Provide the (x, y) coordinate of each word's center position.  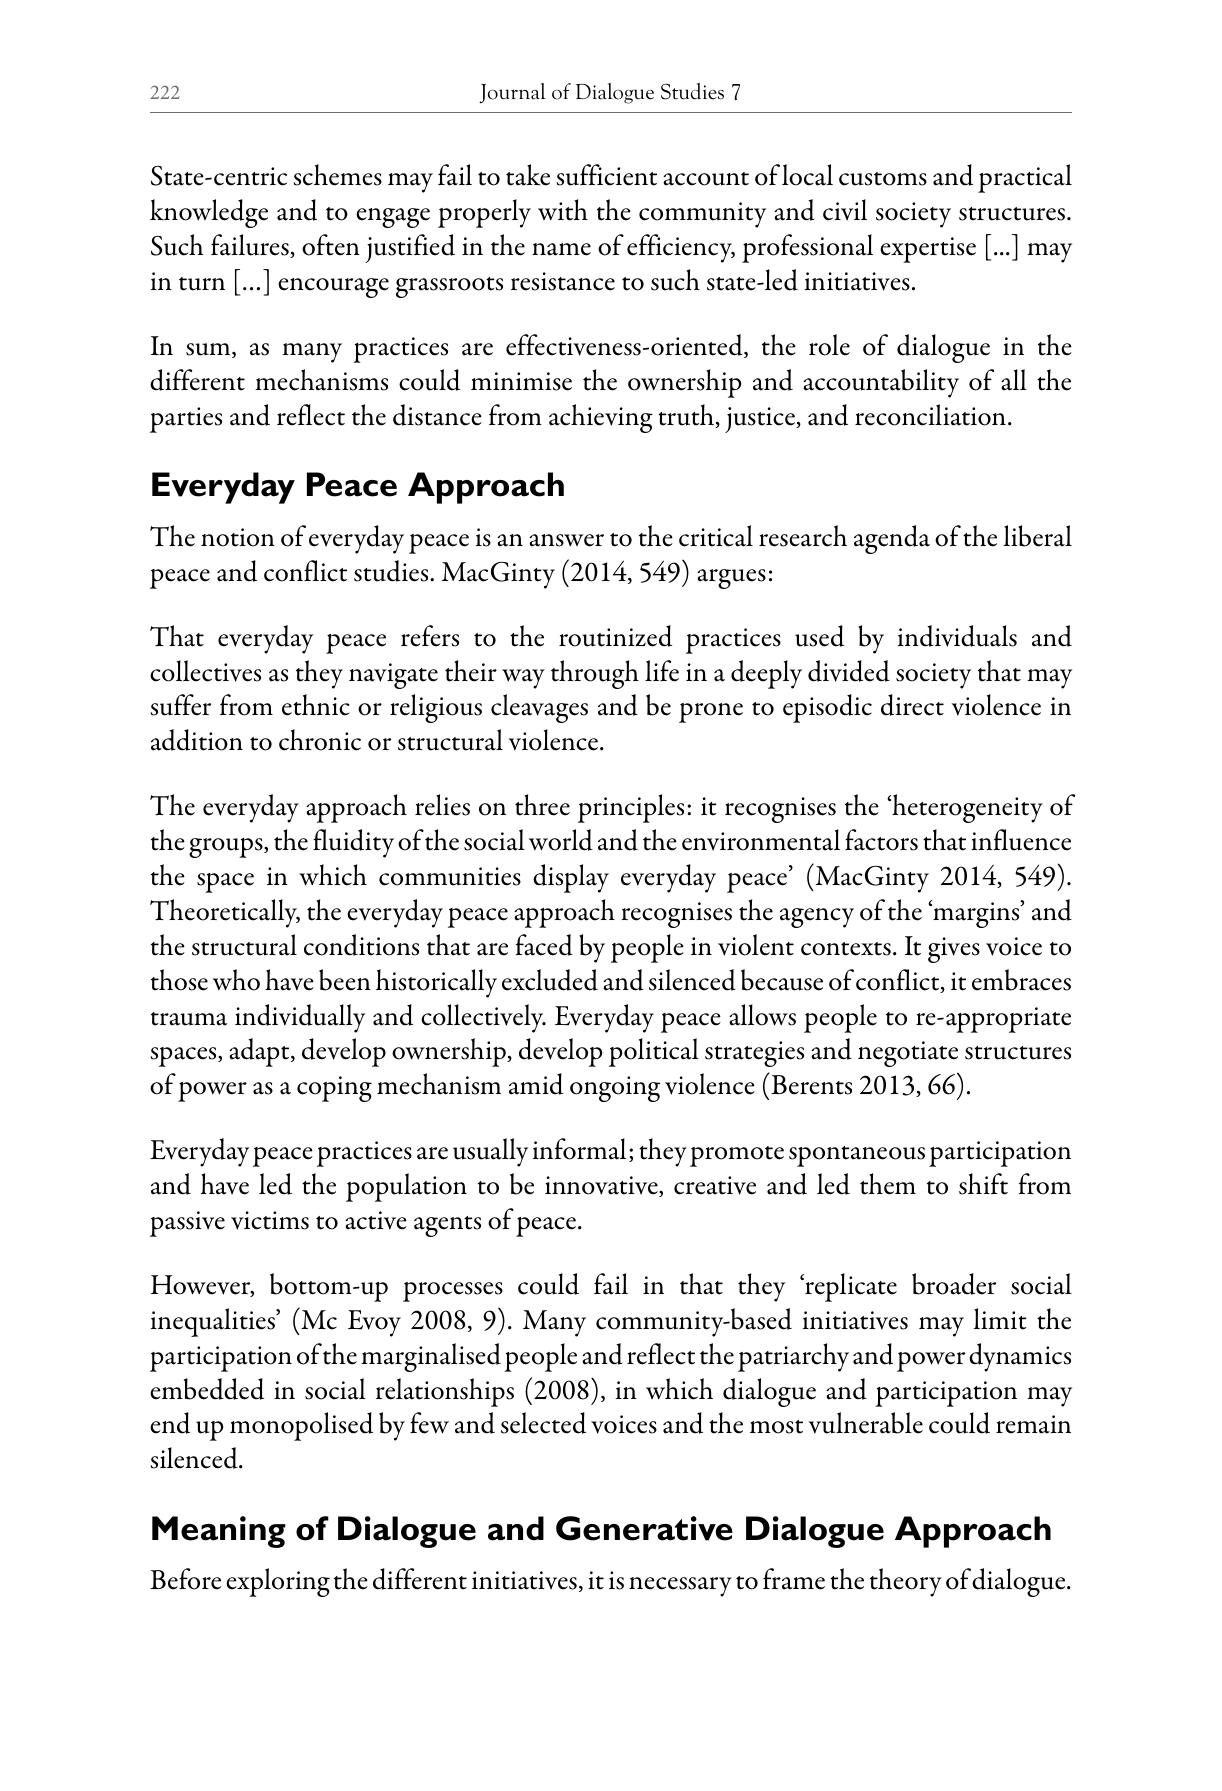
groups (227, 848)
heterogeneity (966, 808)
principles (631, 808)
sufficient (606, 175)
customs (883, 179)
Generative (644, 1528)
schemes (337, 175)
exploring (278, 1582)
